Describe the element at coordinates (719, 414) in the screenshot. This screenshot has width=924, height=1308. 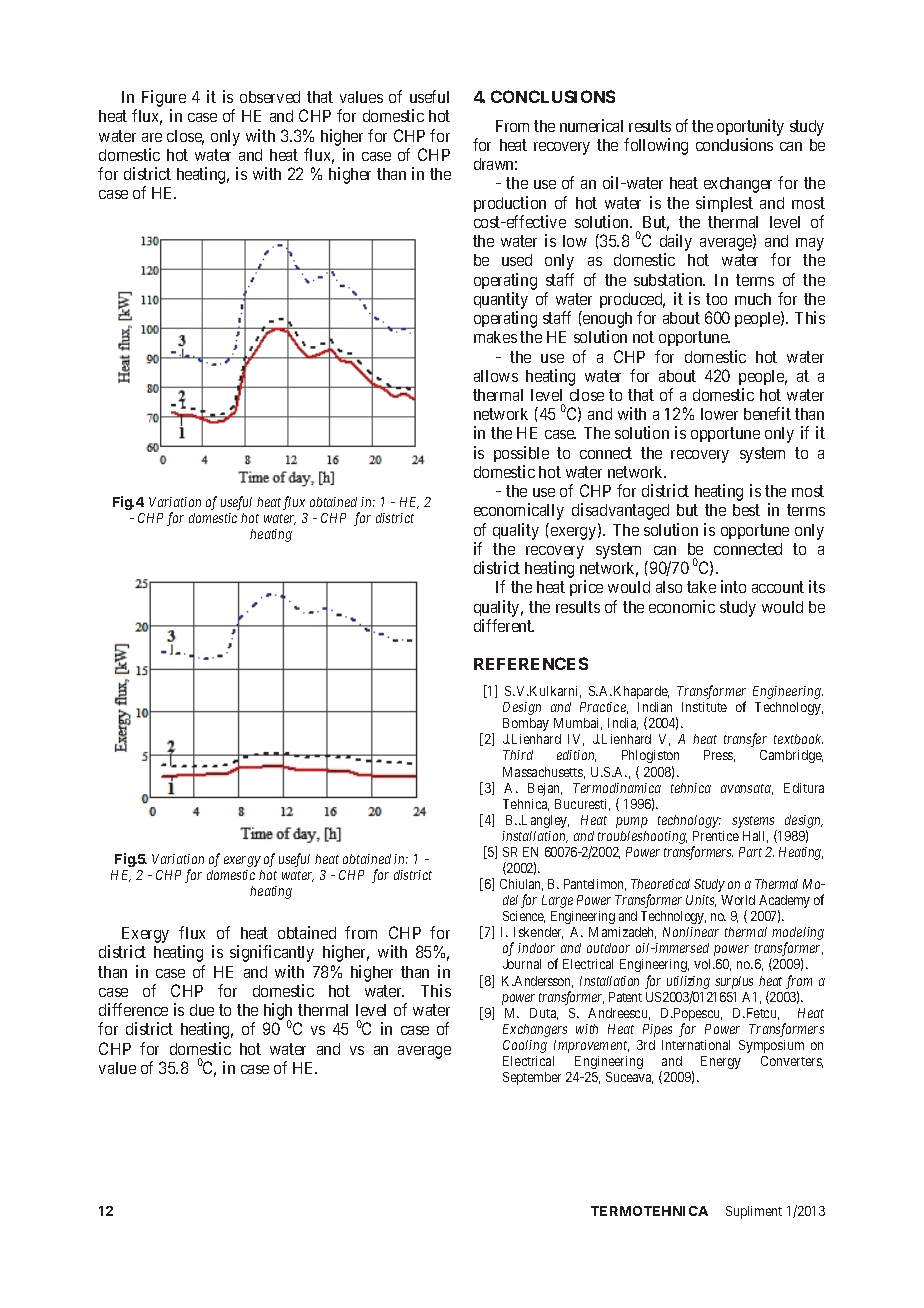
I see `lower` at that location.
